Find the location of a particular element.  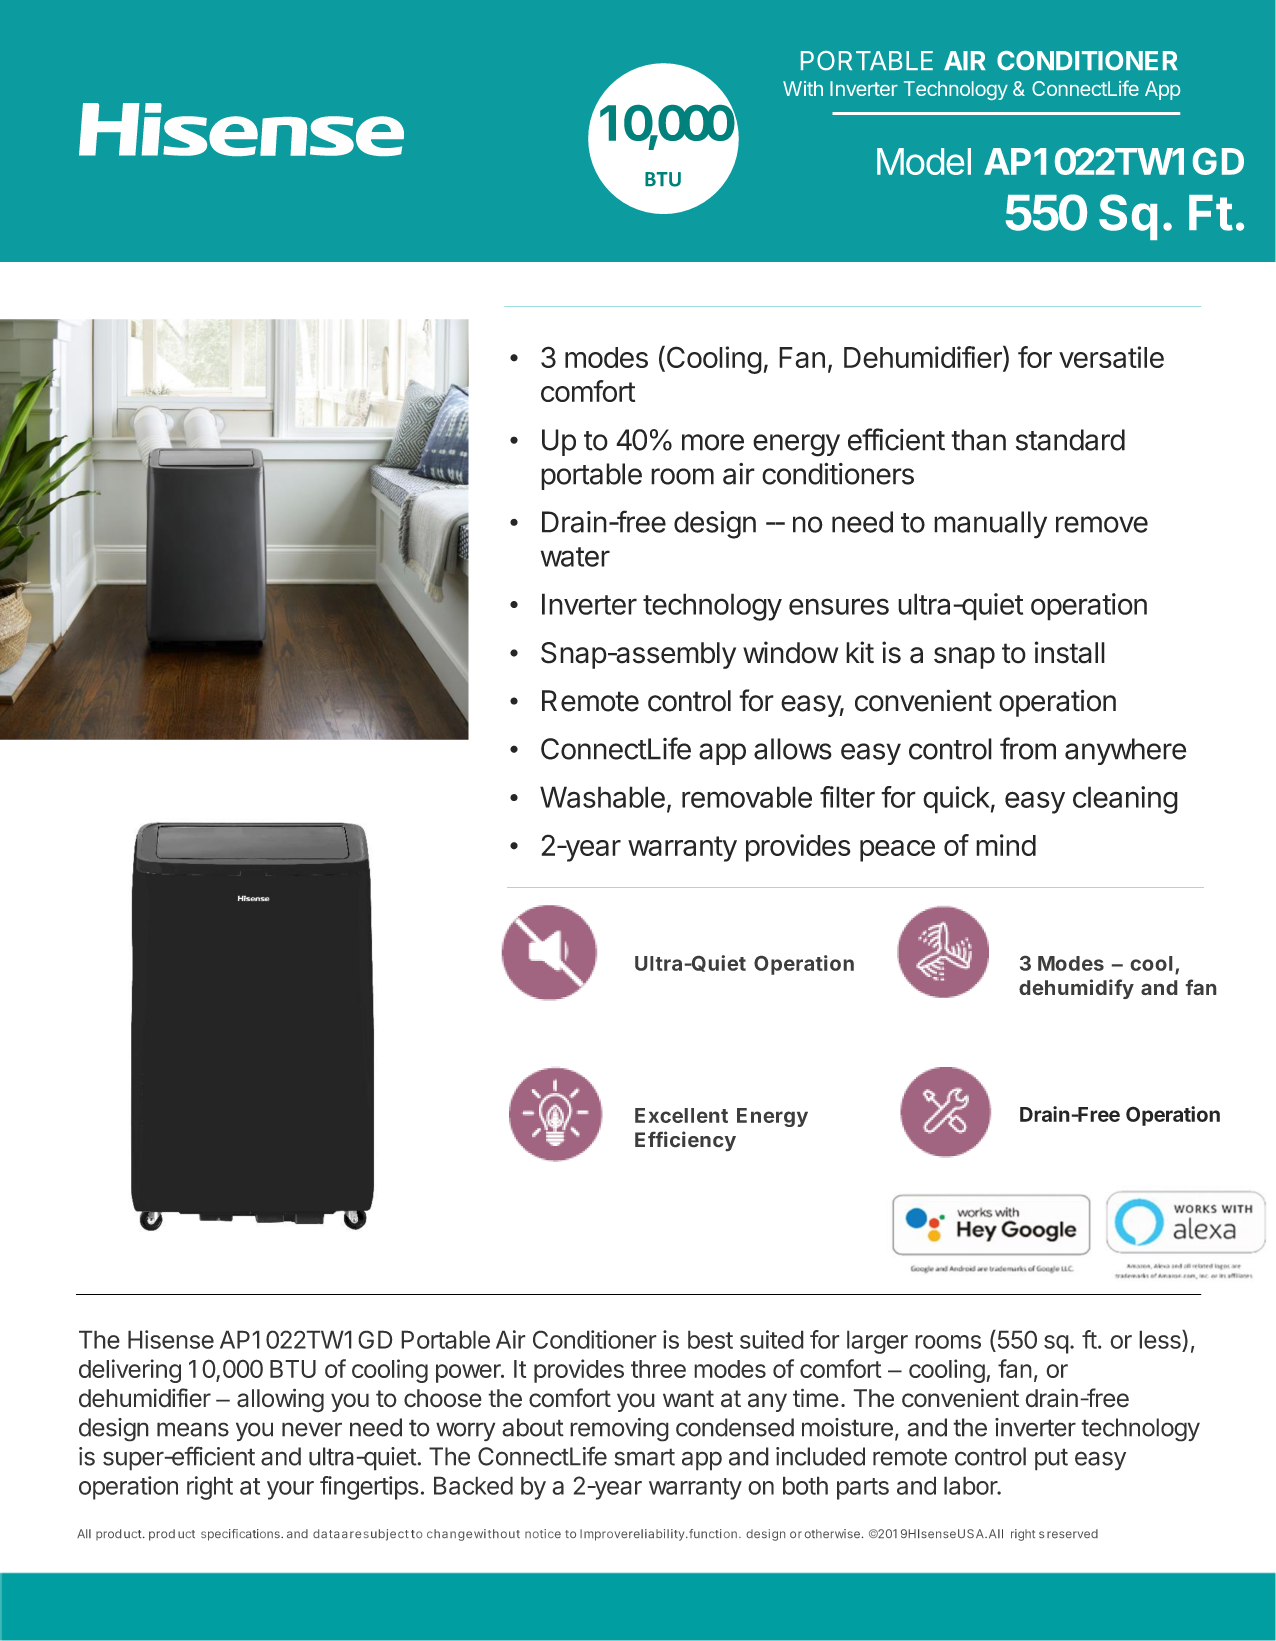

from is located at coordinates (1028, 748).
